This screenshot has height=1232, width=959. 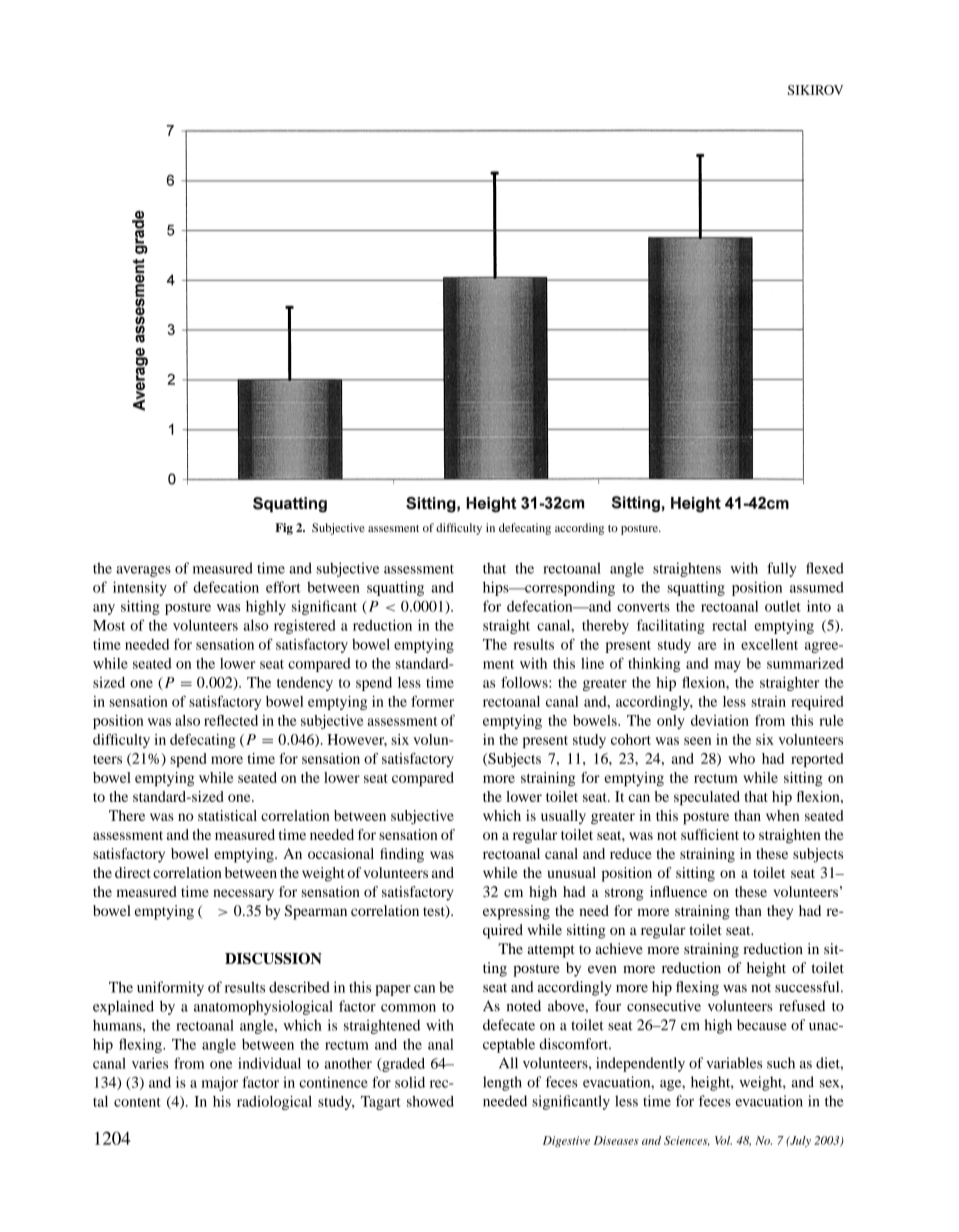 What do you see at coordinates (710, 834) in the screenshot?
I see `sufficient` at bounding box center [710, 834].
